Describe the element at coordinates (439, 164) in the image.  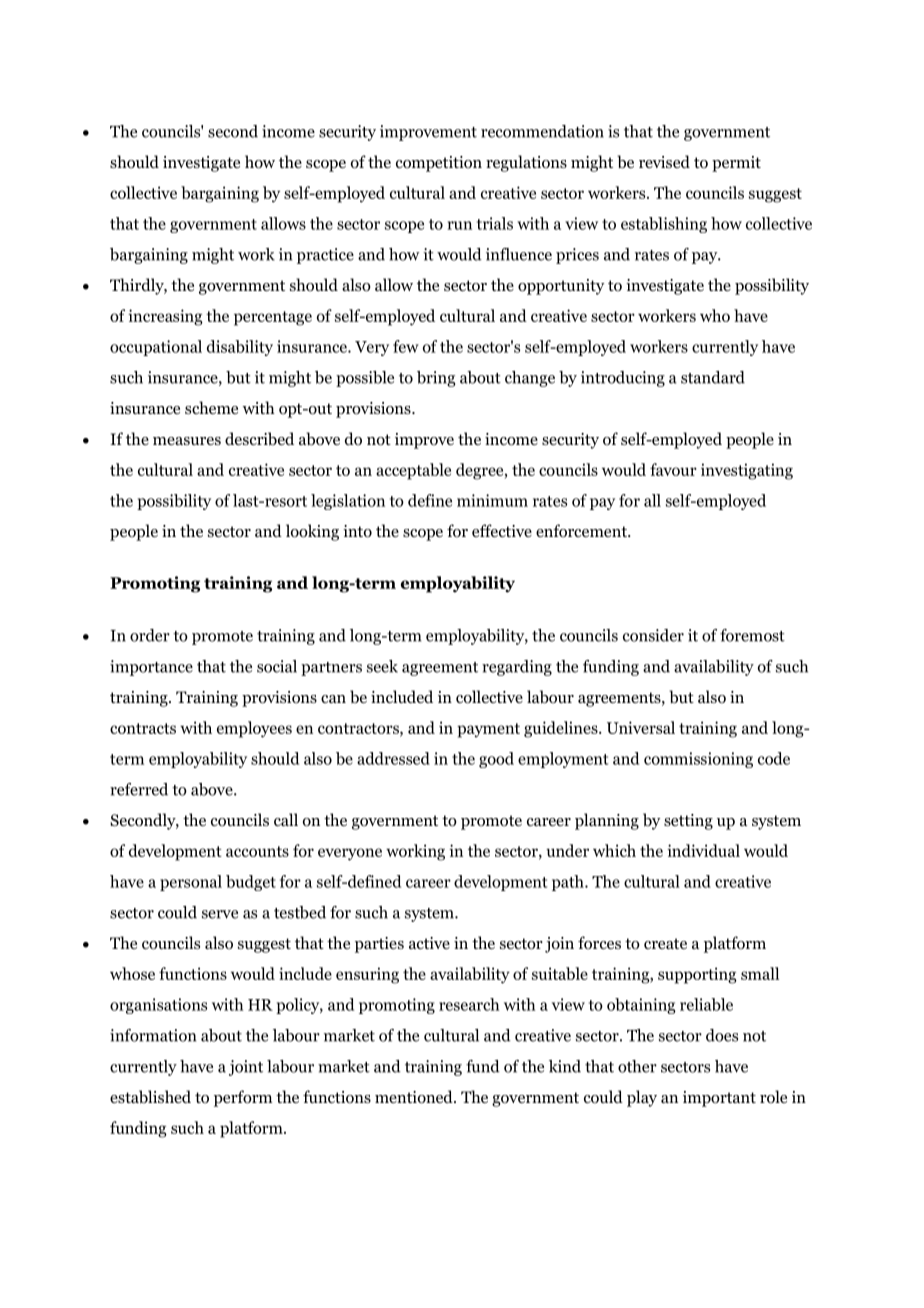
I see `competition` at that location.
